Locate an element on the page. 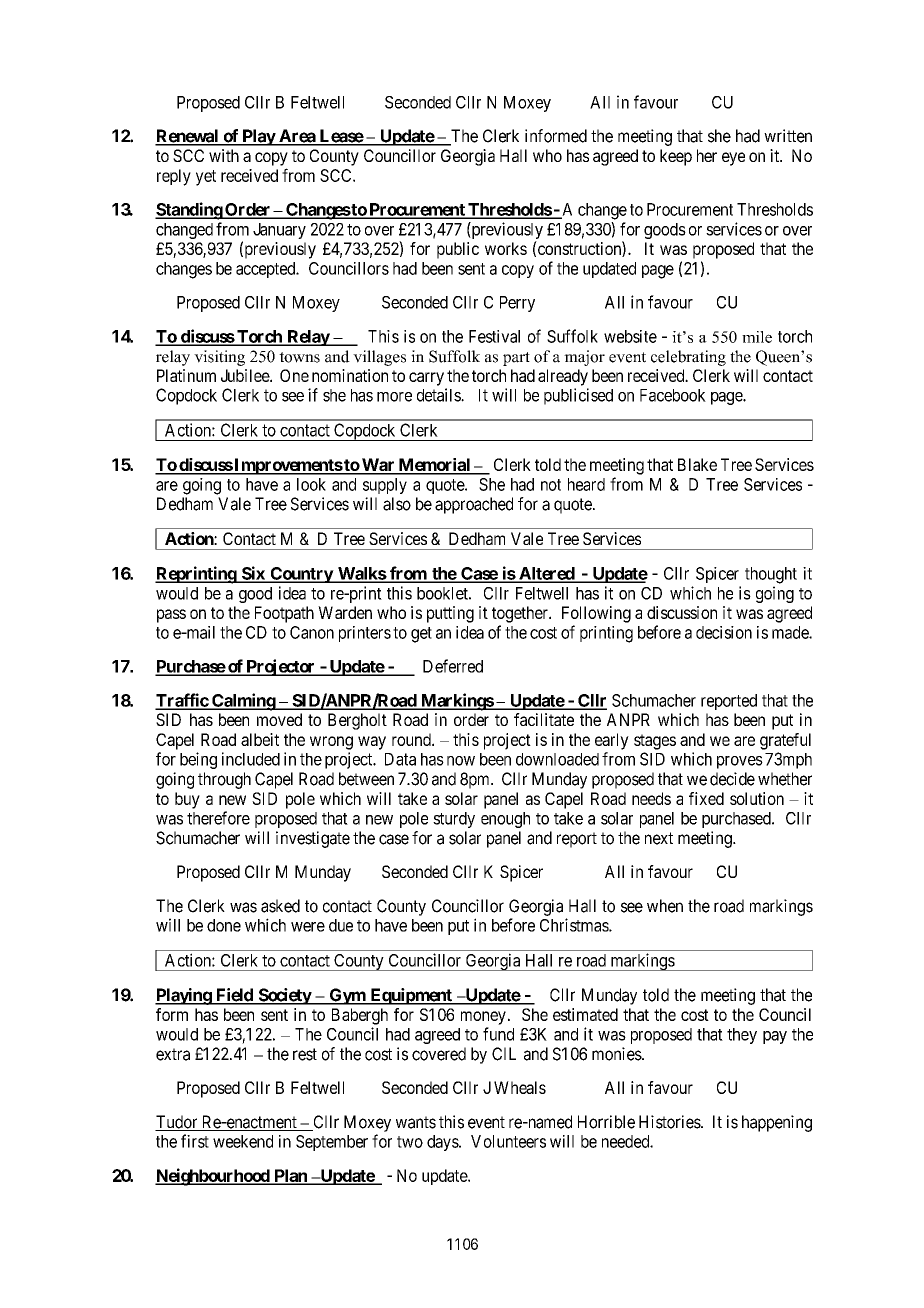  with is located at coordinates (224, 155).
